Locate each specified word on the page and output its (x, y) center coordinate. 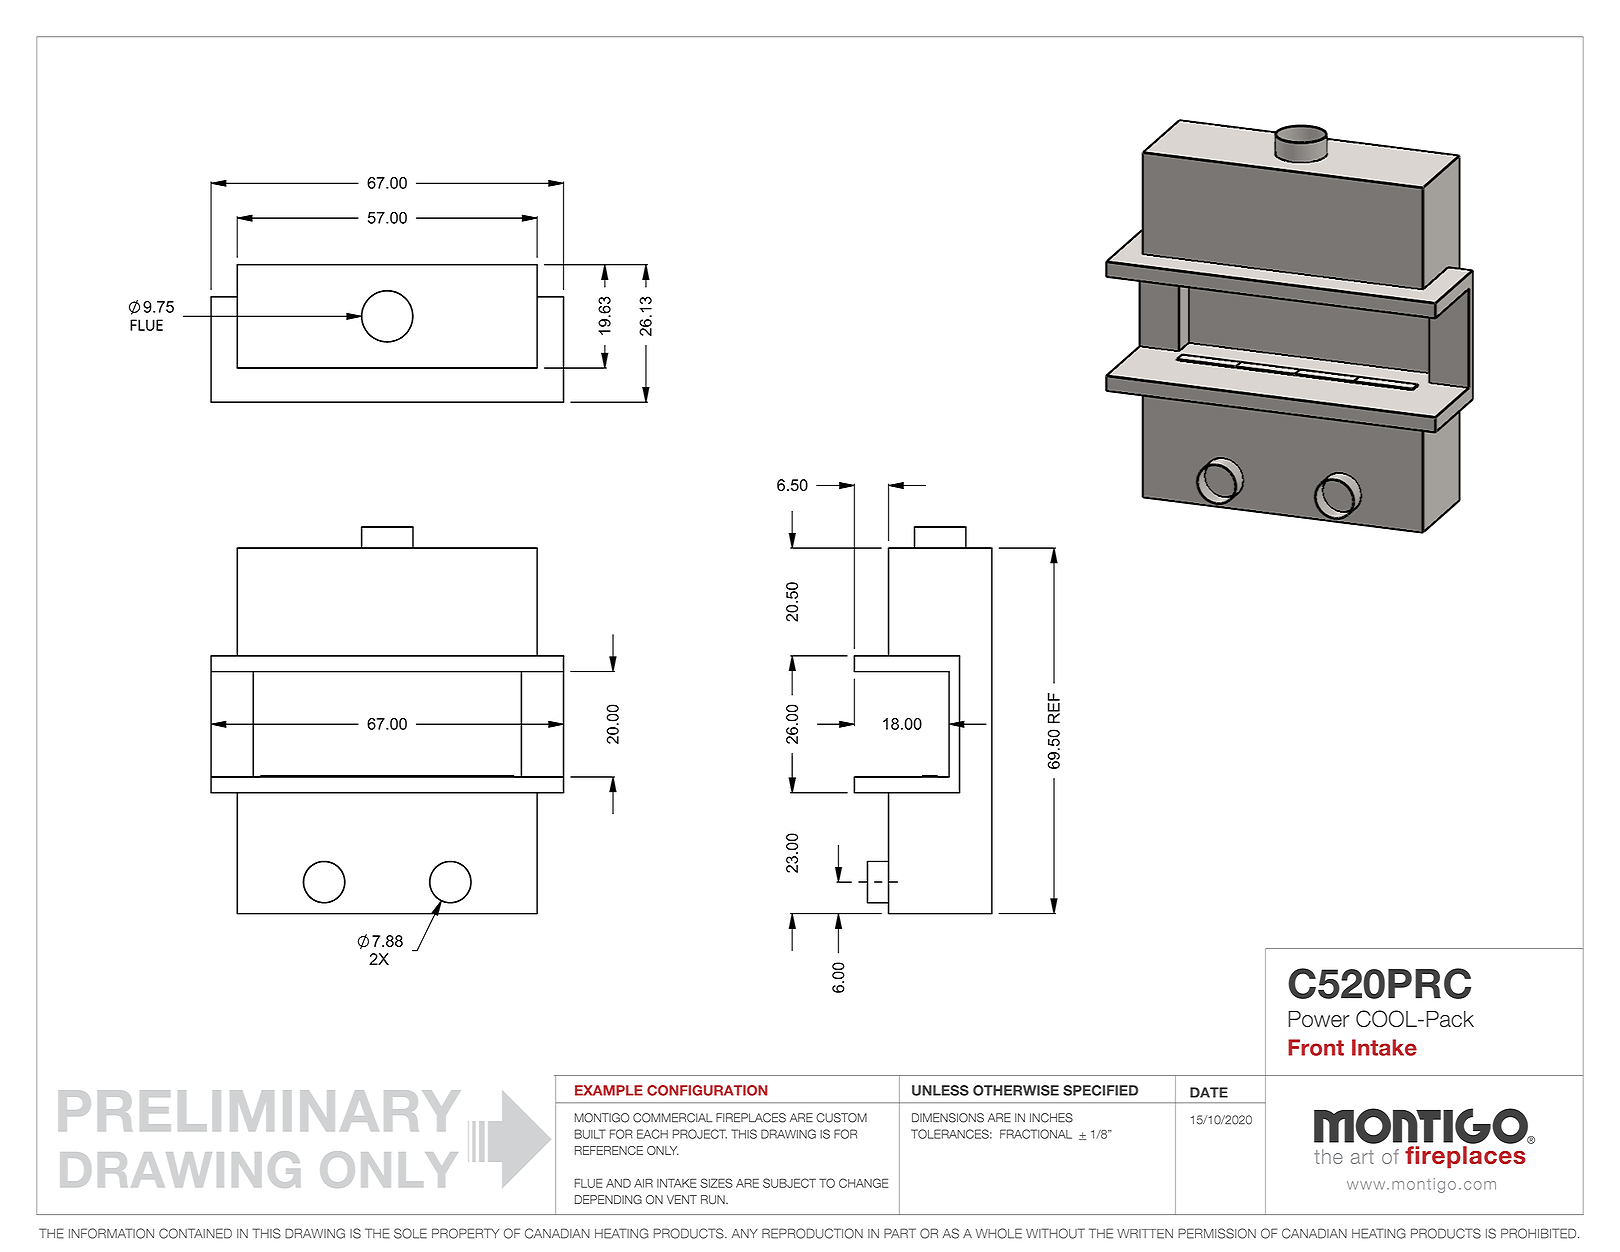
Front (1316, 1047)
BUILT (590, 1134)
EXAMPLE (609, 1090)
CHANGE (863, 1183)
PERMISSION (1217, 1233)
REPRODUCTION (812, 1233)
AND (618, 1183)
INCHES (1051, 1118)
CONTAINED (195, 1233)
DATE (1209, 1092)
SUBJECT (789, 1183)
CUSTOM (841, 1118)
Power (1318, 1019)
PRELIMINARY (259, 1111)
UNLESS (940, 1090)
